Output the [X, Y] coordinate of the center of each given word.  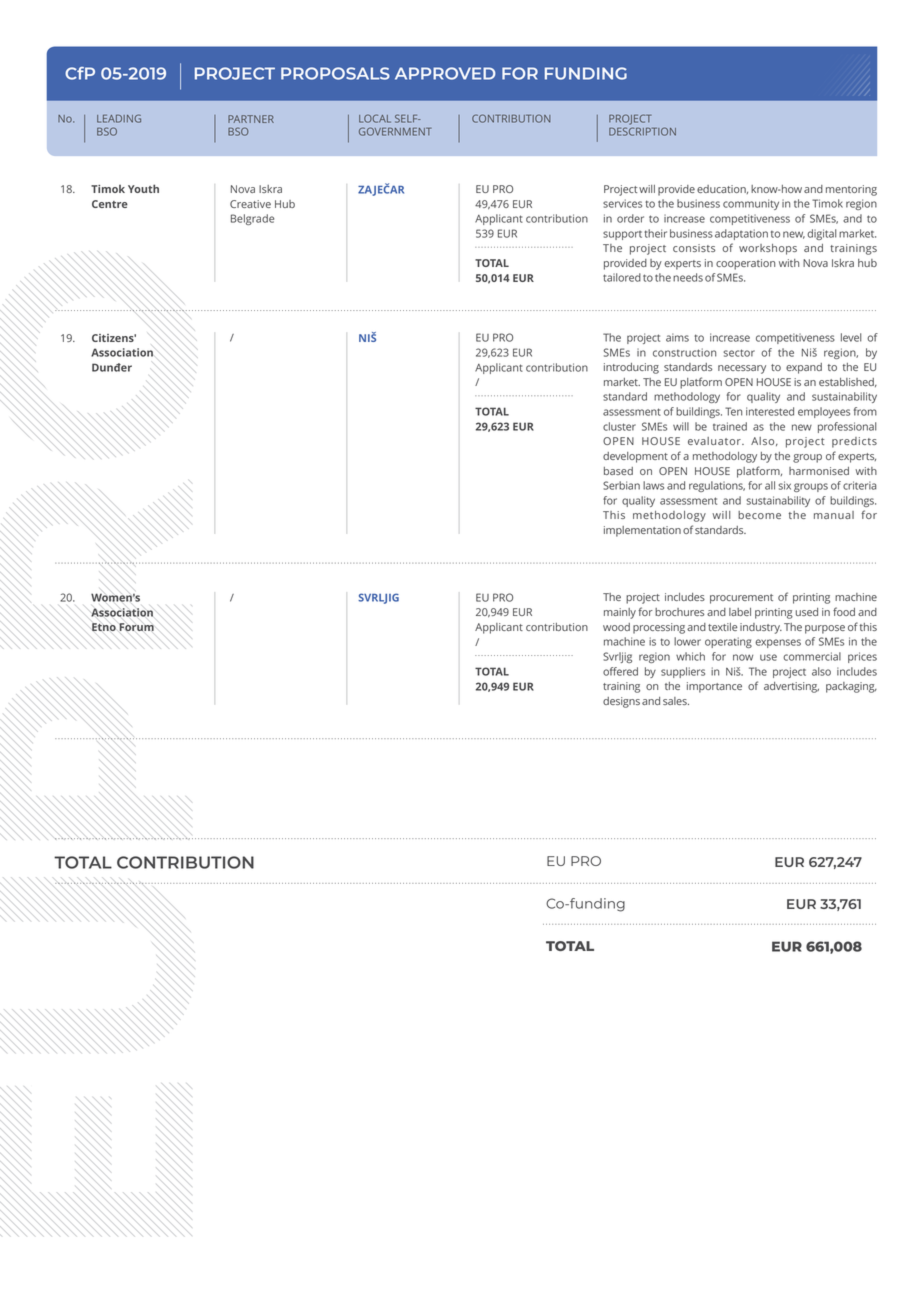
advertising [791, 687]
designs [621, 702]
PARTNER [251, 119]
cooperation [745, 264]
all [770, 485]
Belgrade [252, 219]
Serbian [621, 485]
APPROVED [445, 73]
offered [620, 671]
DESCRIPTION [642, 131]
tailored [622, 277]
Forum [136, 627]
